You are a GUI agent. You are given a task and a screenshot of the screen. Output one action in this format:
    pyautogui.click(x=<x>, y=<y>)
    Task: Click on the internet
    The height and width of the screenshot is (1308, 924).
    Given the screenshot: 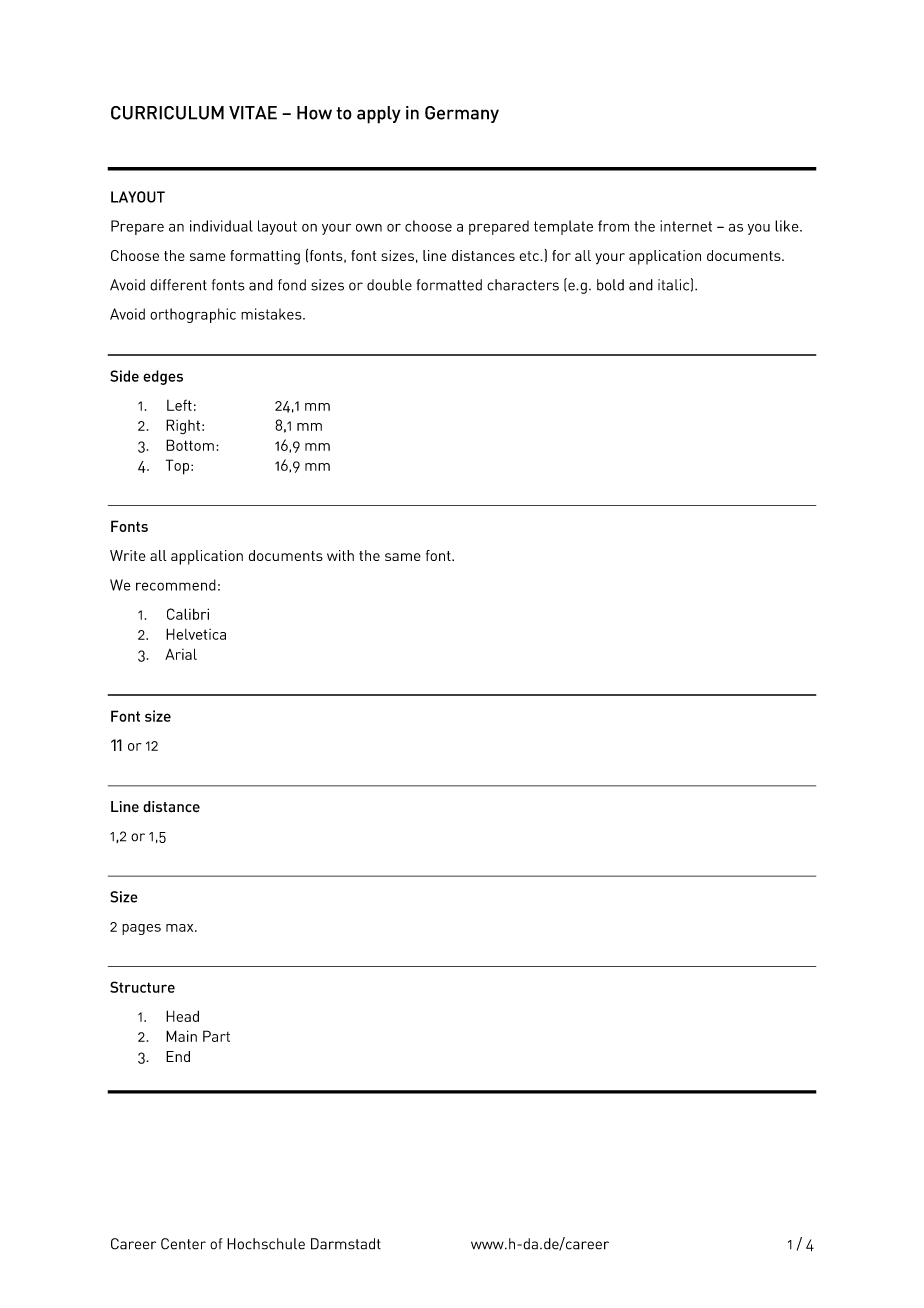 What is the action you would take?
    pyautogui.click(x=686, y=226)
